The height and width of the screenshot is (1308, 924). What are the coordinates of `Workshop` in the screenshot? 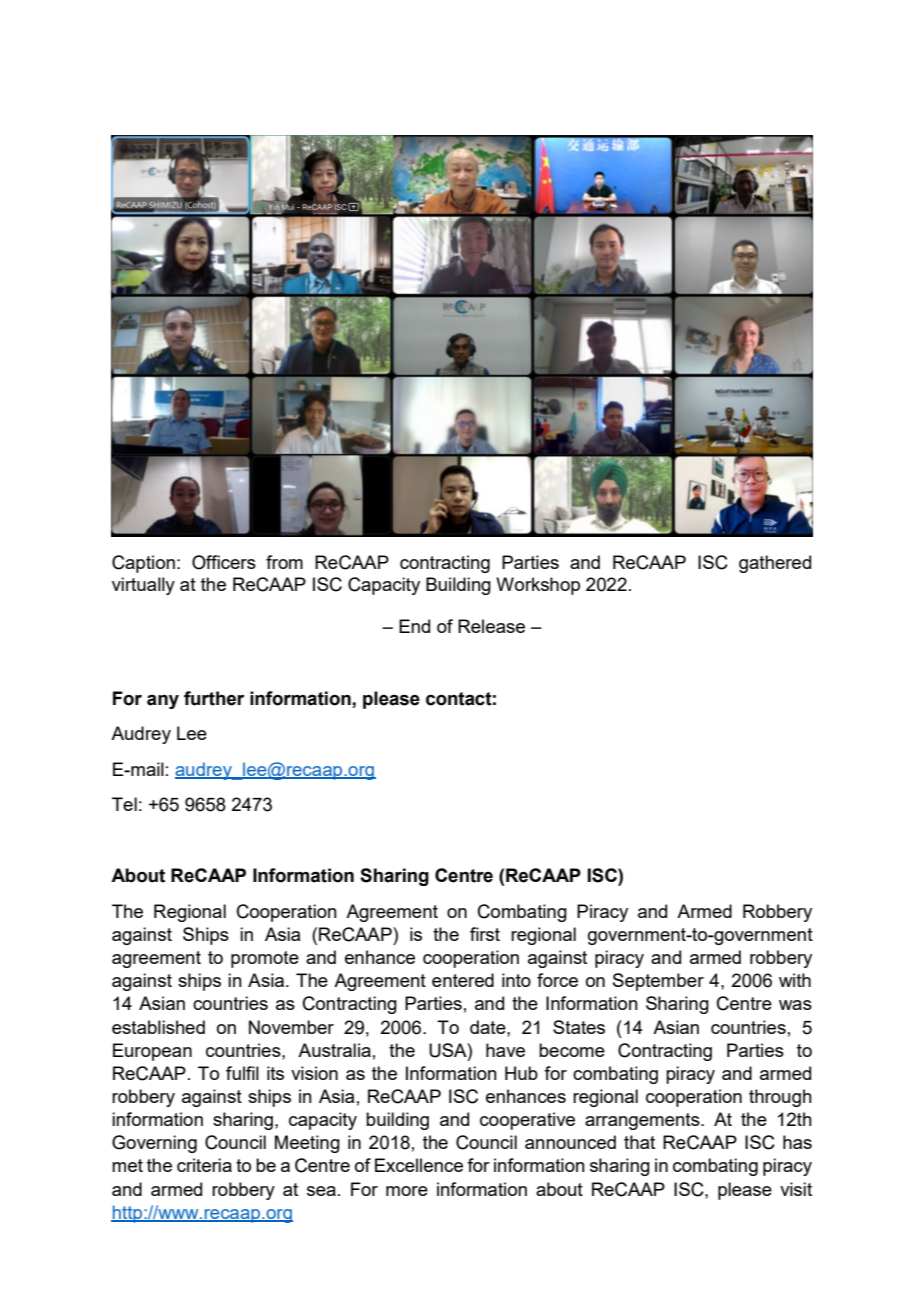 It's located at (538, 586).
